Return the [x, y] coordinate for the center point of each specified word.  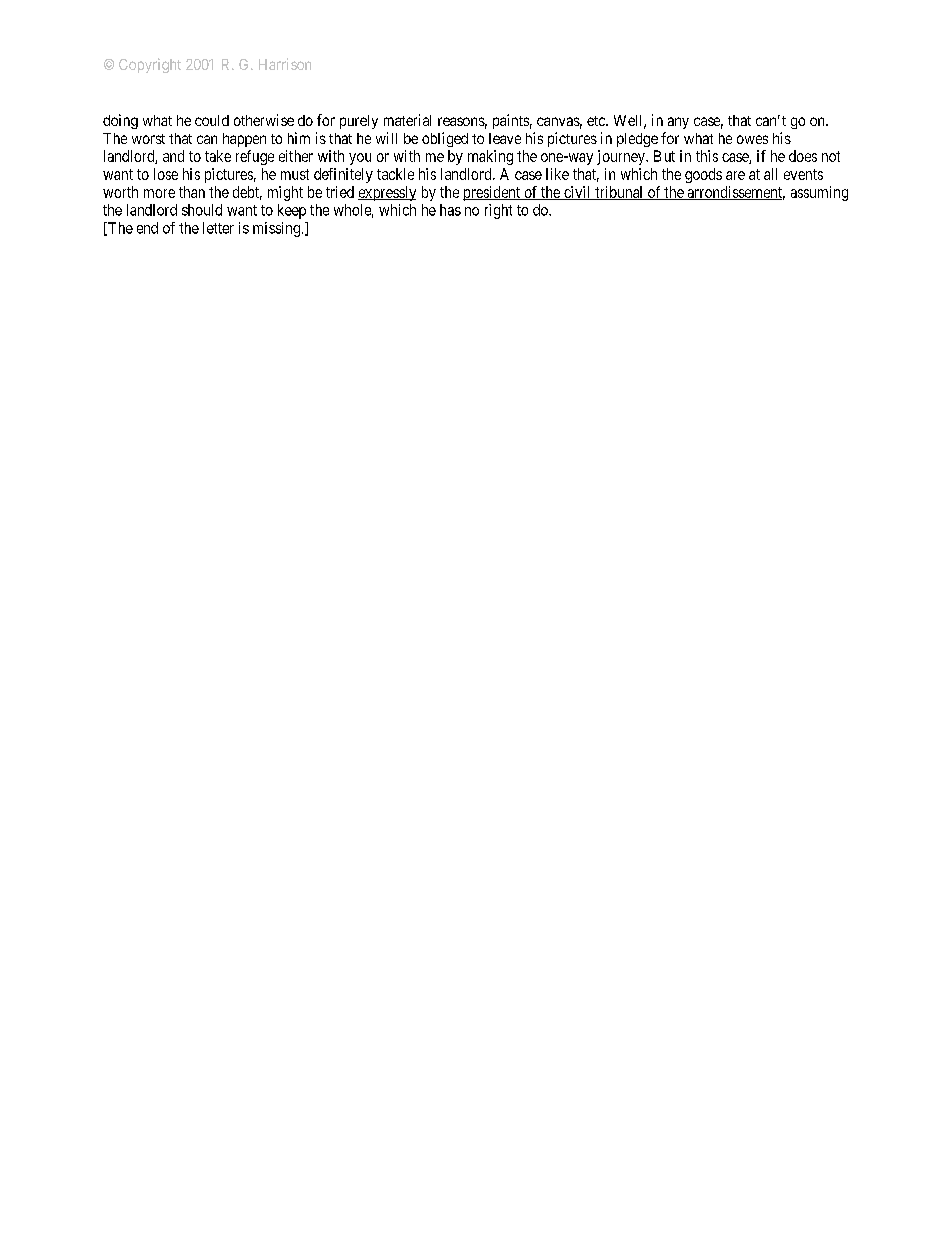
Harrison [285, 64]
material [407, 120]
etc [597, 121]
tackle [395, 174]
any [678, 123]
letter [218, 228]
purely [359, 122]
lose [166, 174]
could [212, 120]
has [450, 210]
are [735, 175]
